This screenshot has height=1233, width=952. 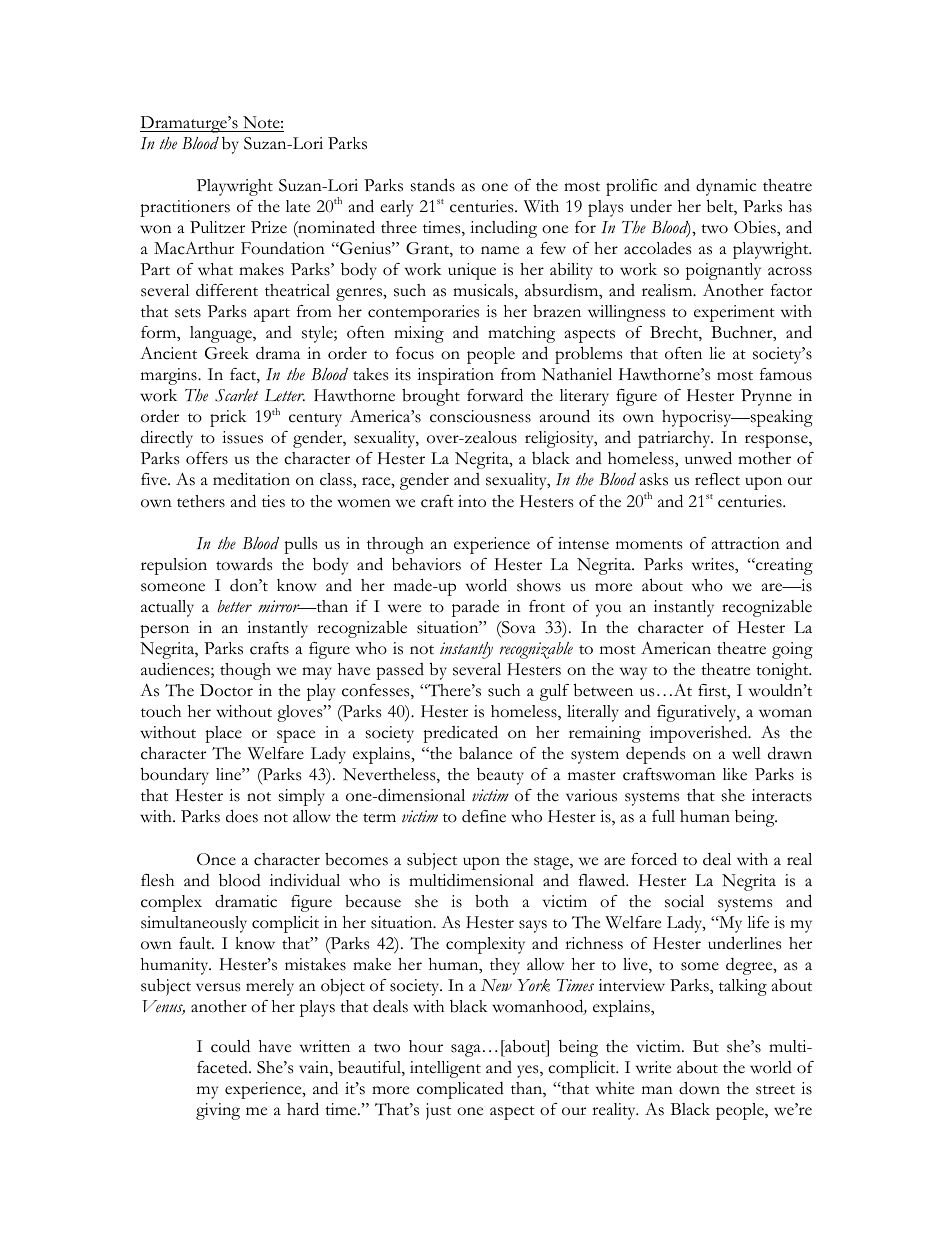 What do you see at coordinates (503, 229) in the screenshot?
I see `including` at bounding box center [503, 229].
